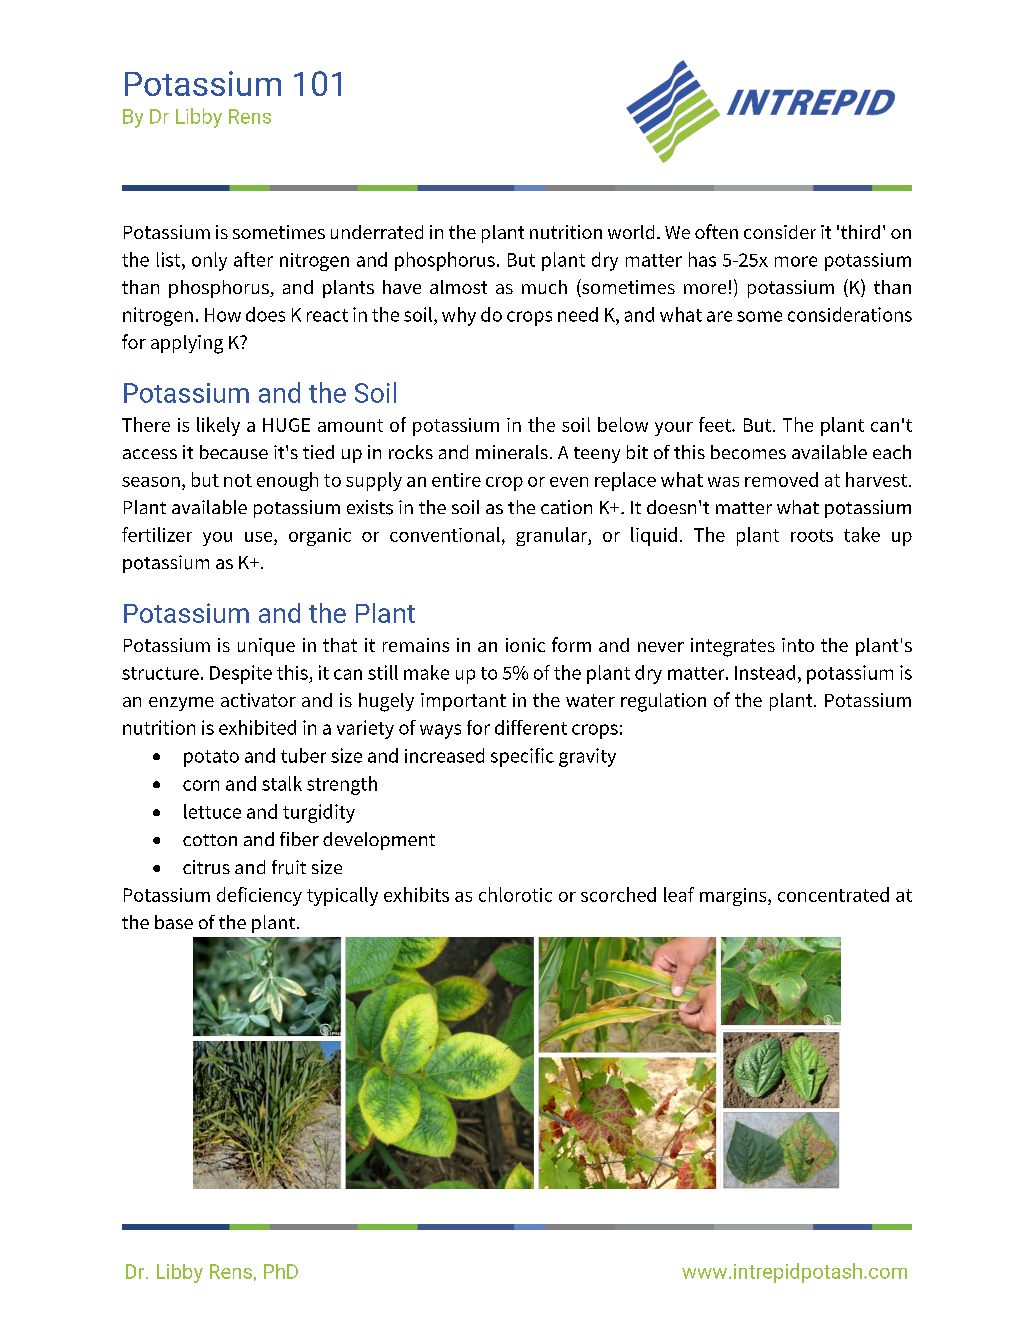  What do you see at coordinates (259, 896) in the screenshot?
I see `deficiency` at bounding box center [259, 896].
